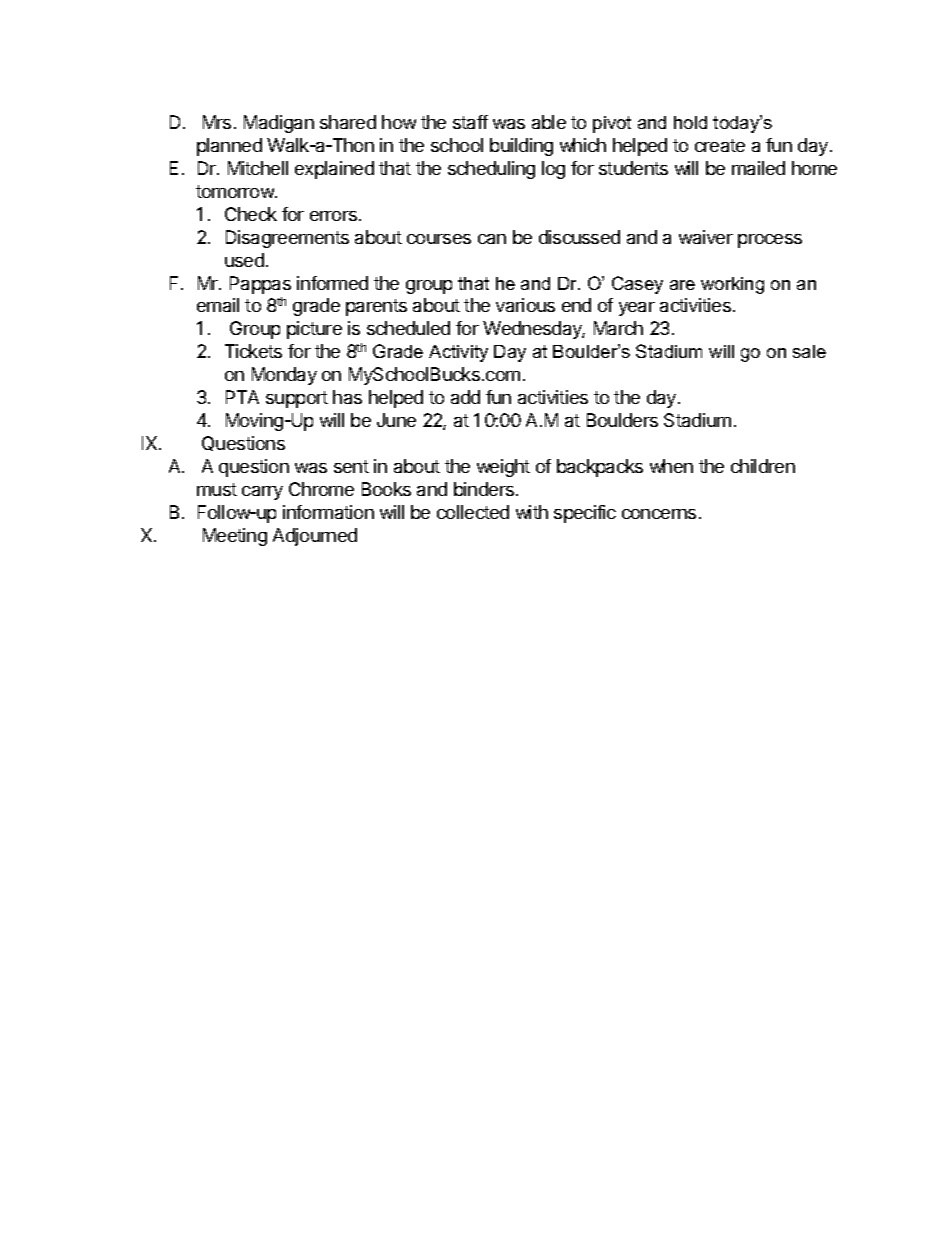 The height and width of the screenshot is (1233, 952). Describe the element at coordinates (809, 351) in the screenshot. I see `sale` at that location.
